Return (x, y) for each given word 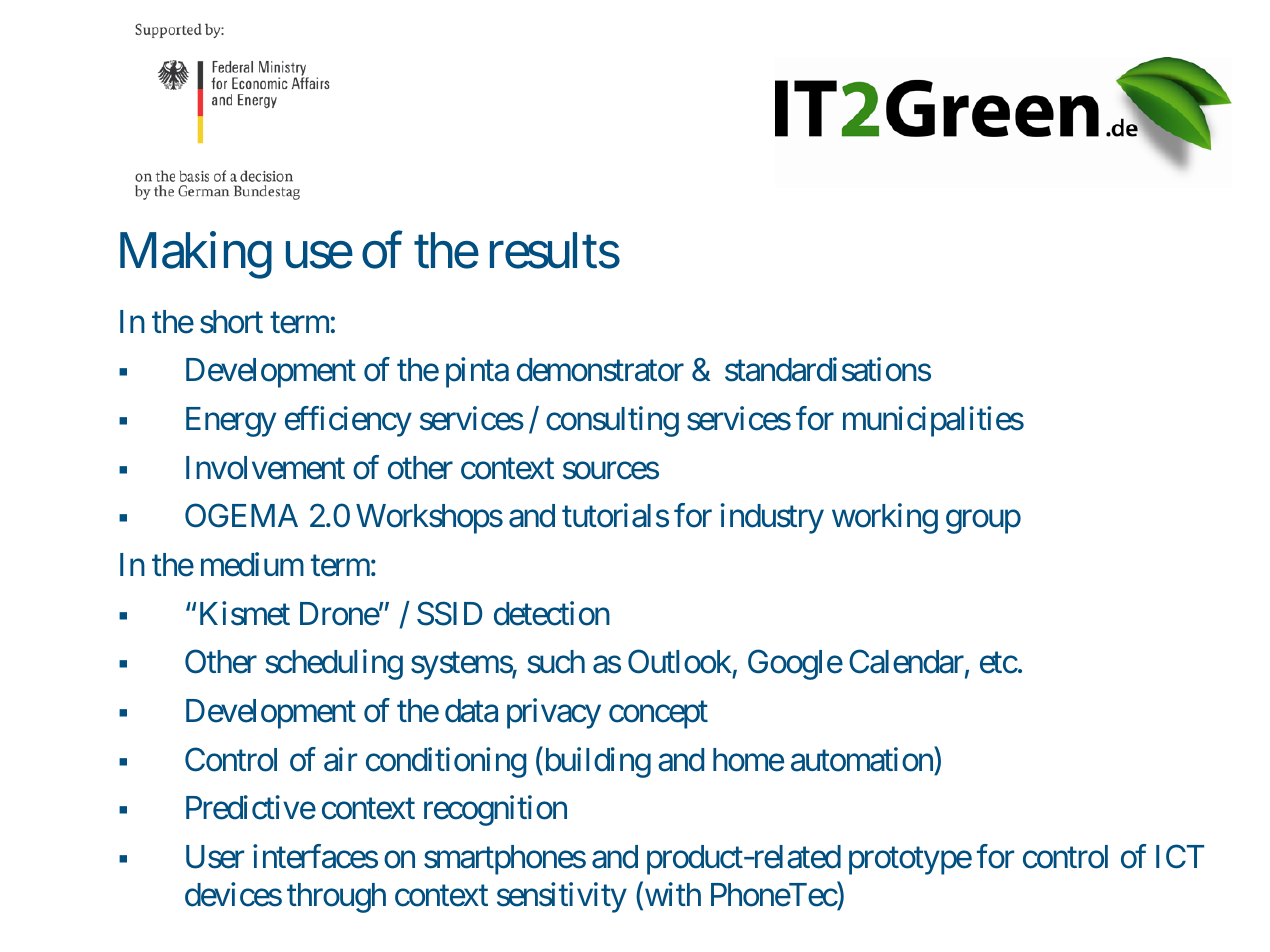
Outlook (680, 662)
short (231, 322)
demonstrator (600, 370)
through (336, 898)
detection (552, 613)
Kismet (245, 613)
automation (863, 759)
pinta (477, 373)
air (340, 759)
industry (772, 519)
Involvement (265, 468)
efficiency (348, 421)
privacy (554, 713)
